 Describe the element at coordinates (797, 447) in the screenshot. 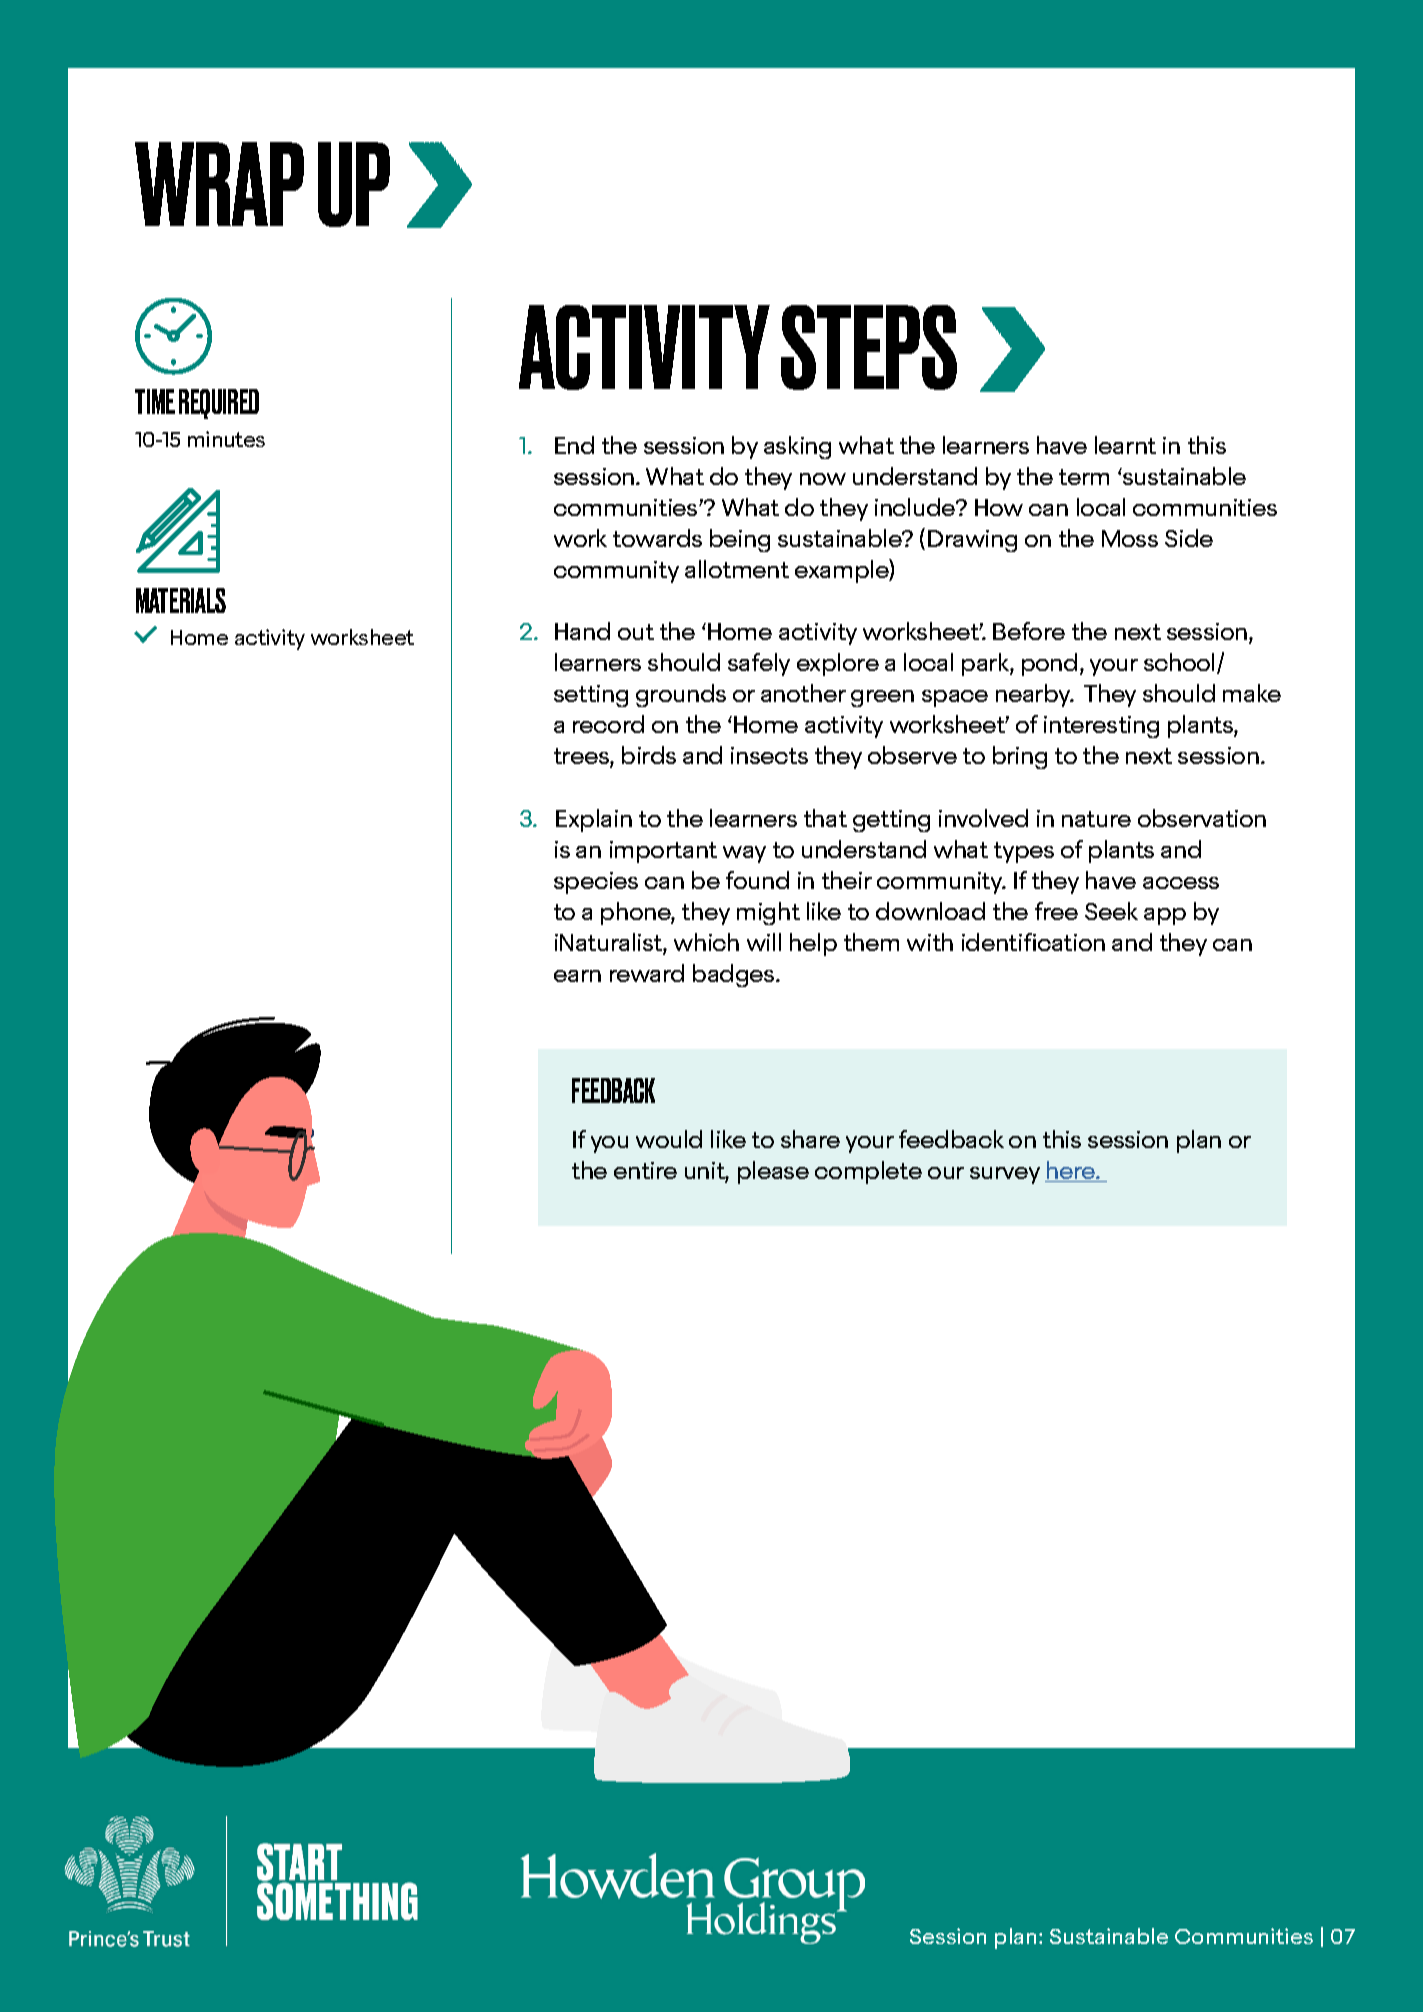

I see `asking` at that location.
